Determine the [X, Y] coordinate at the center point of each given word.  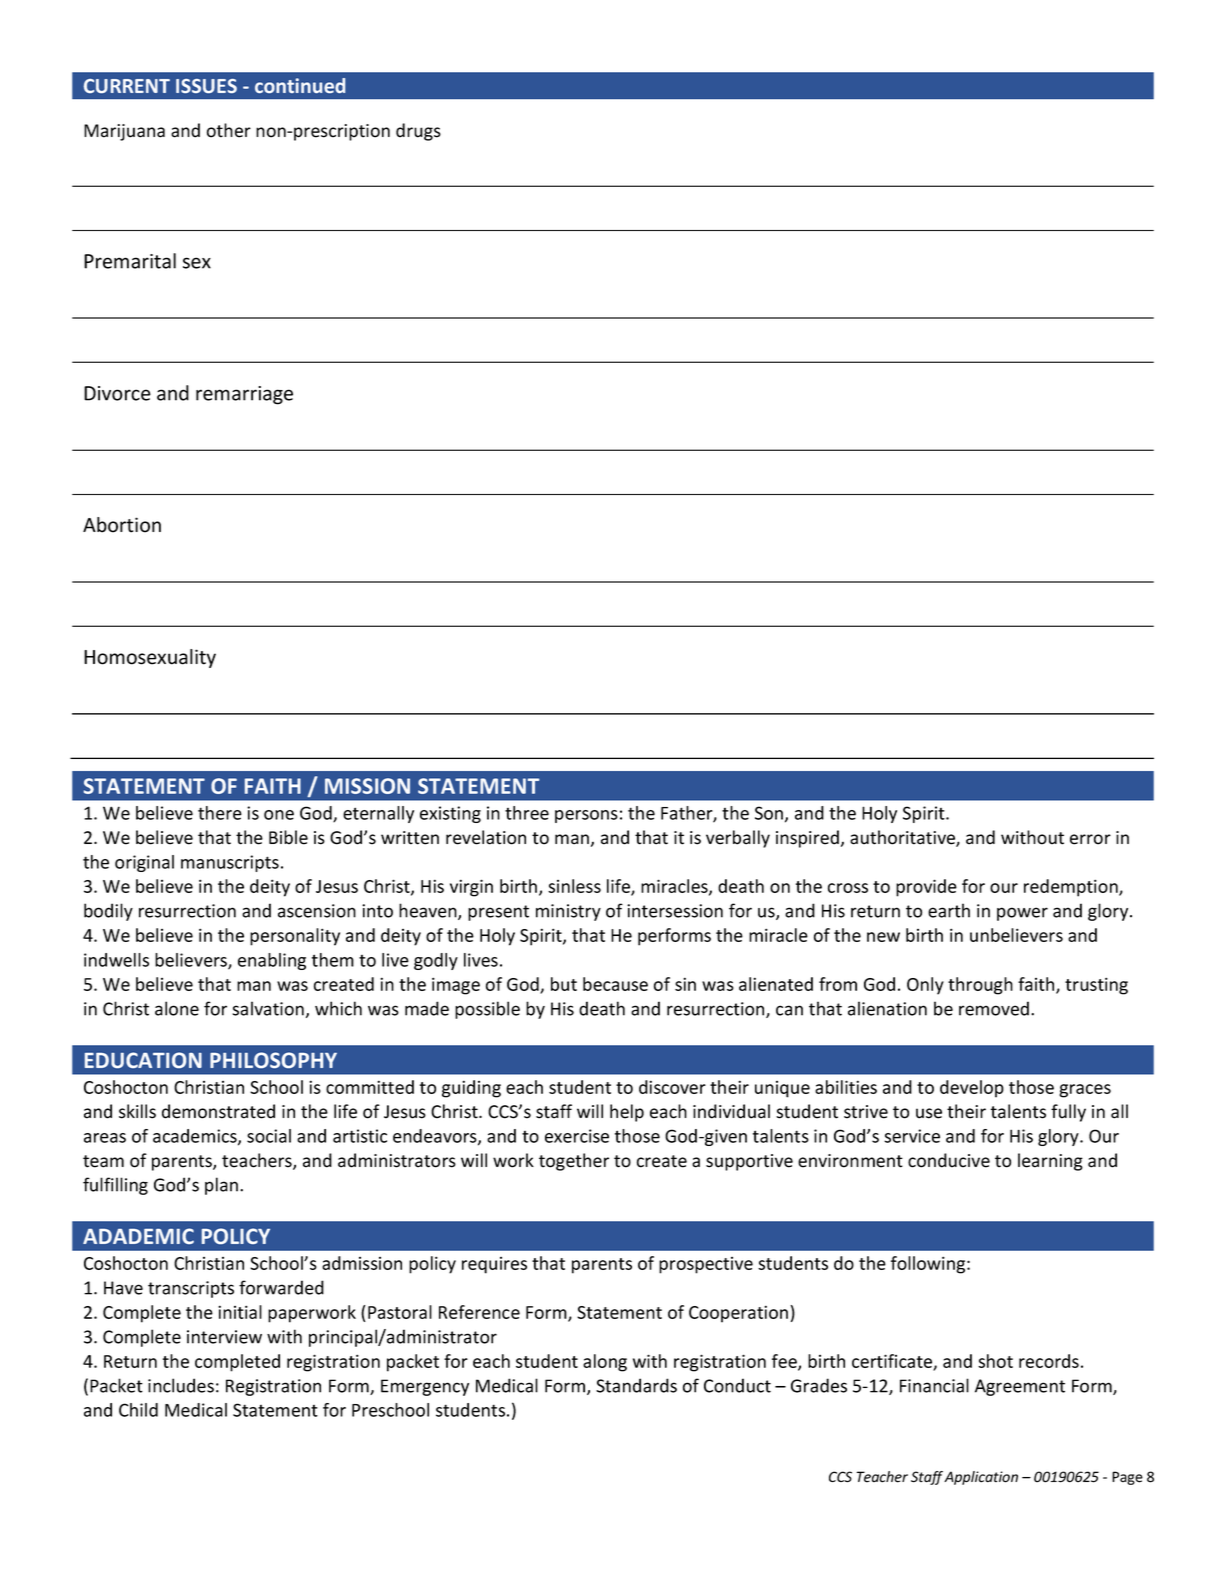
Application [981, 1478]
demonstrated [218, 1111]
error [1090, 839]
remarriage [244, 395]
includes [181, 1385]
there [220, 813]
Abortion [122, 525]
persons [586, 816]
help [627, 1113]
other [229, 130]
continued [300, 85]
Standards [636, 1385]
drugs [418, 132]
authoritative [903, 838]
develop [972, 1089]
